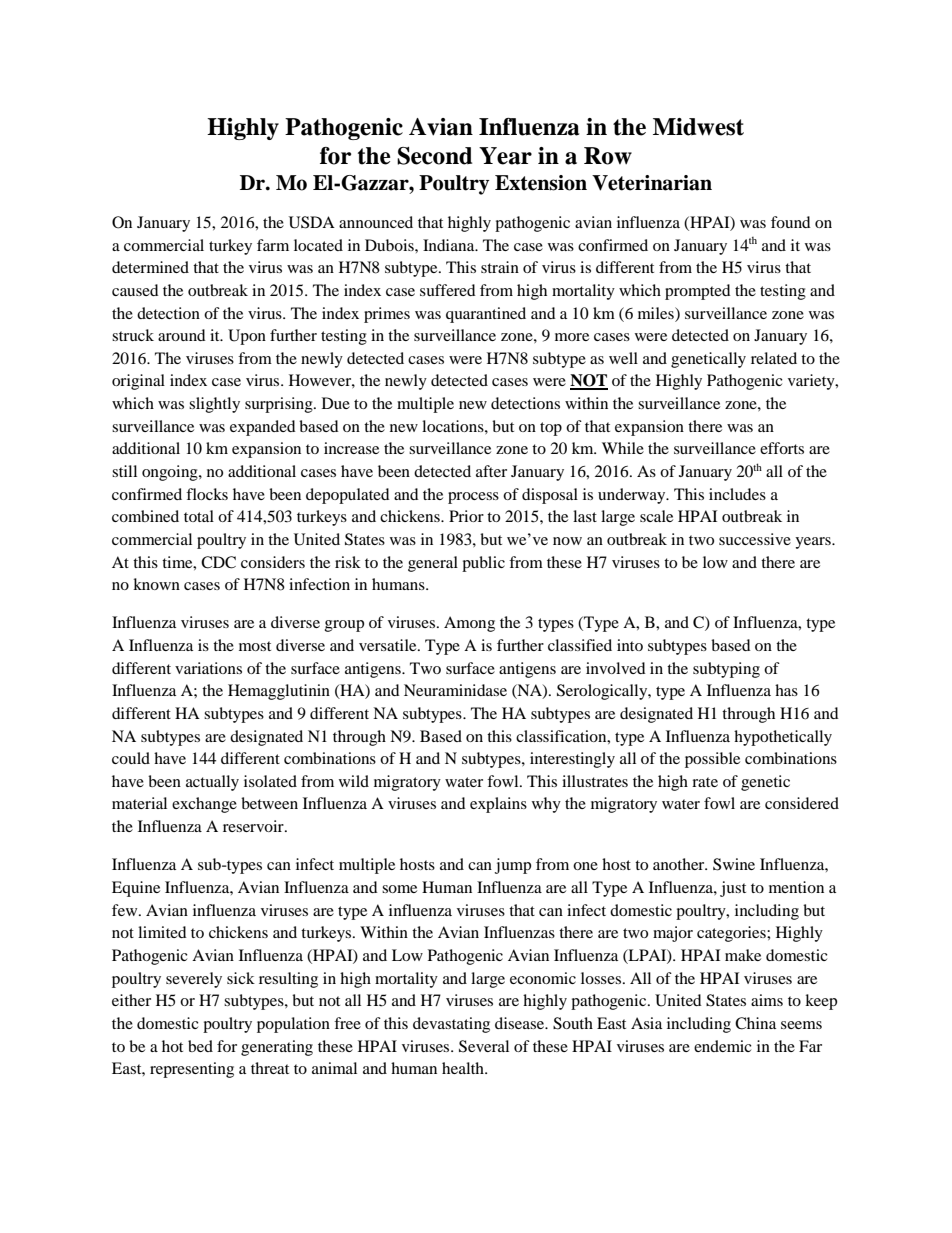 This document has width=952, height=1233. Describe the element at coordinates (491, 471) in the document. I see `after` at that location.
